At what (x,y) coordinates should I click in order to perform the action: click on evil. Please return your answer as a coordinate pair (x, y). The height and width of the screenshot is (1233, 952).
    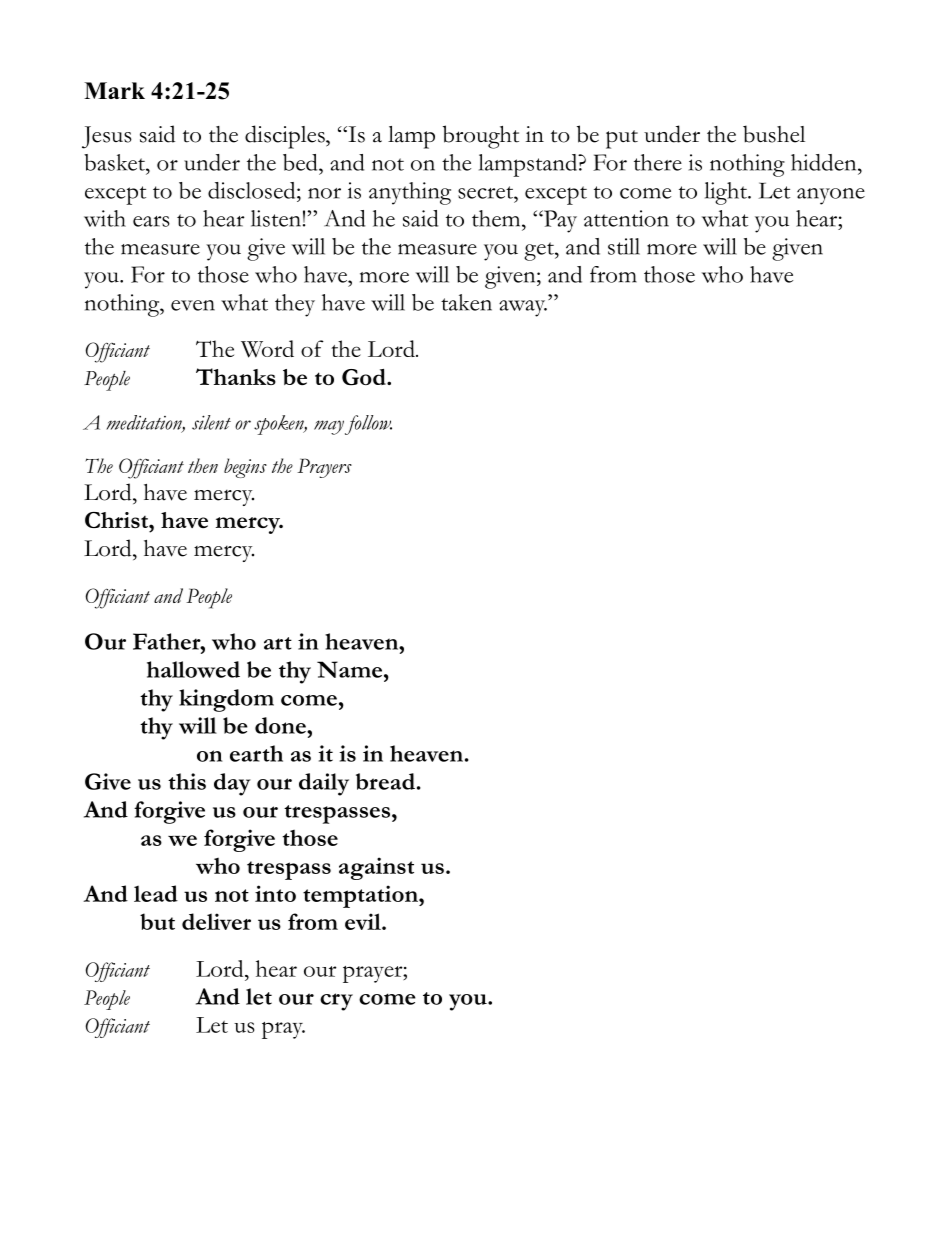
    Looking at the image, I should click on (364, 921).
